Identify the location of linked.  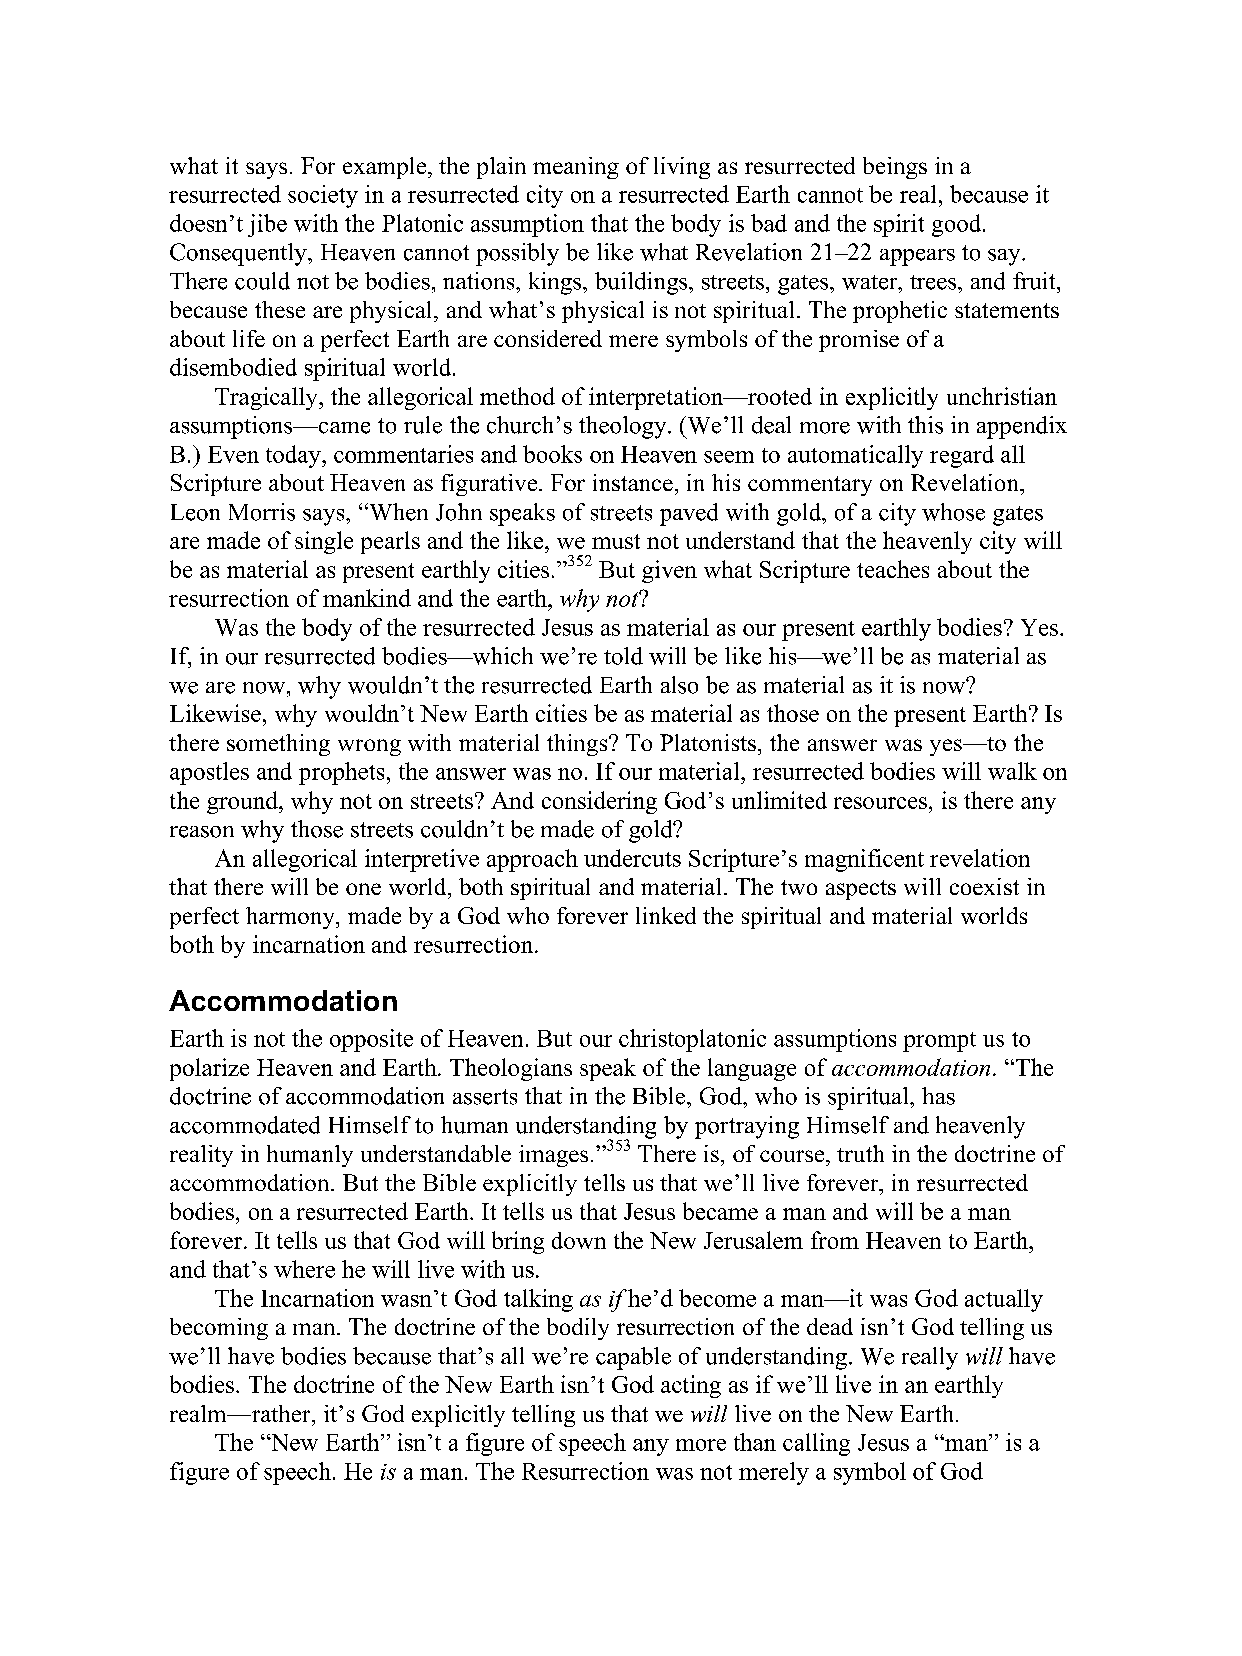
(666, 915).
